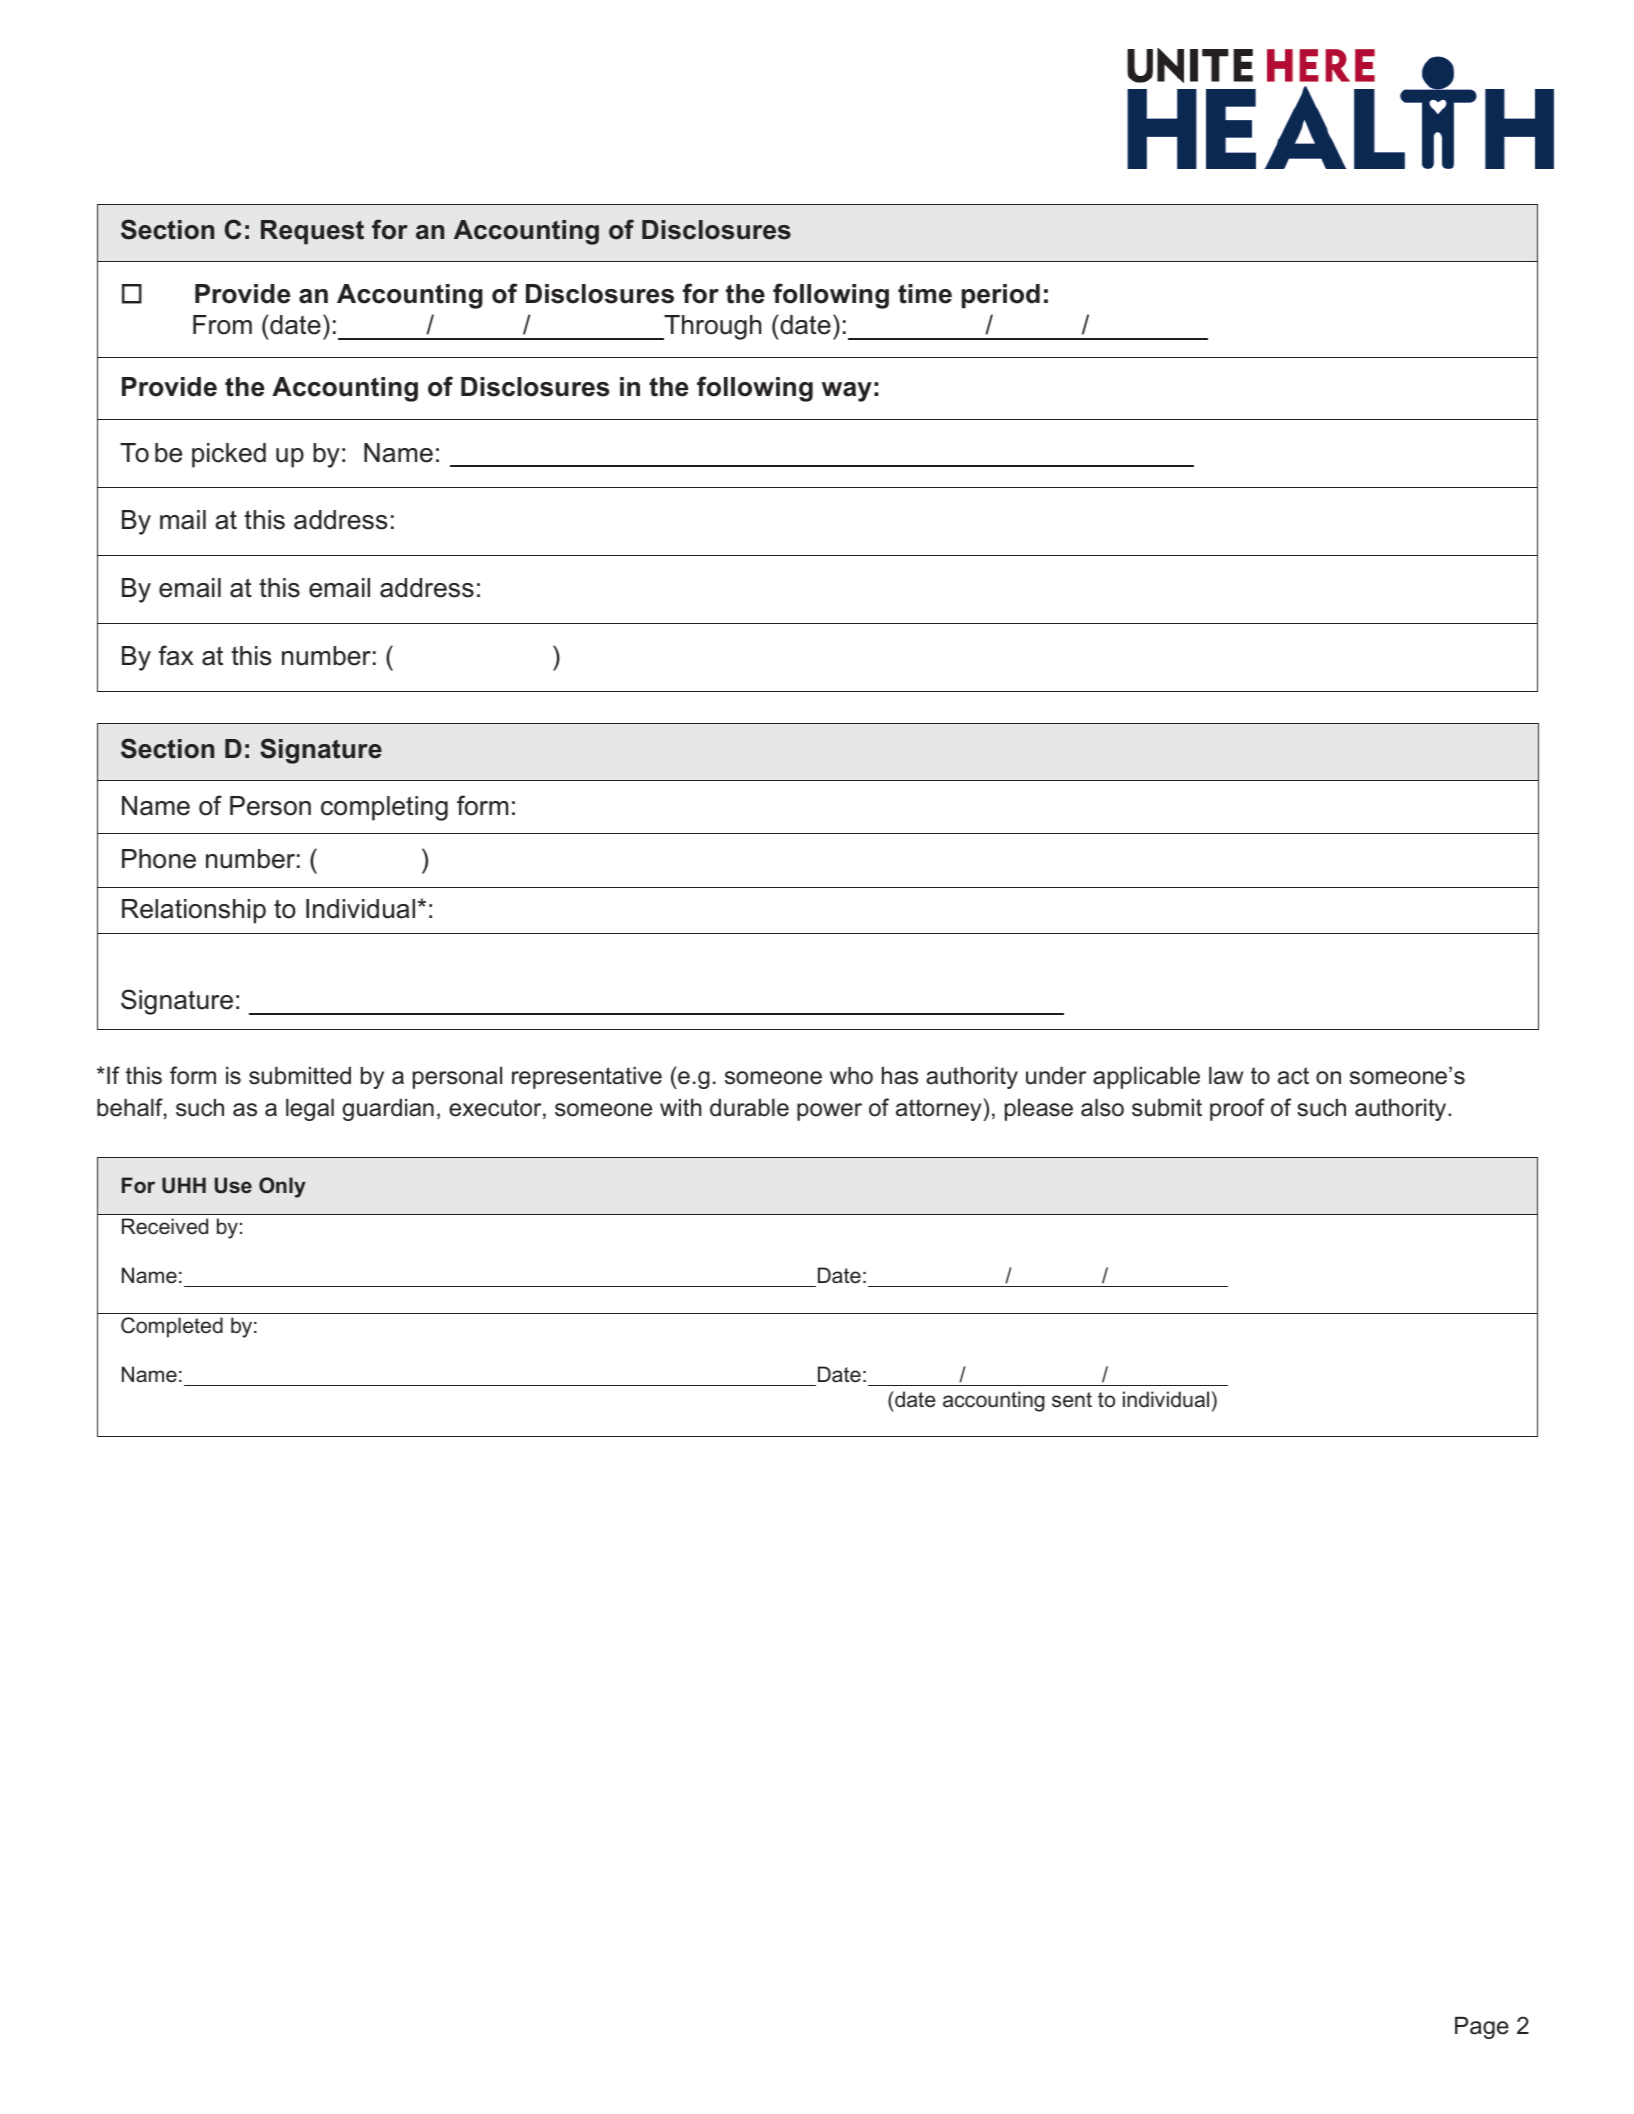 This screenshot has height=2114, width=1634. I want to click on completing, so click(384, 808).
